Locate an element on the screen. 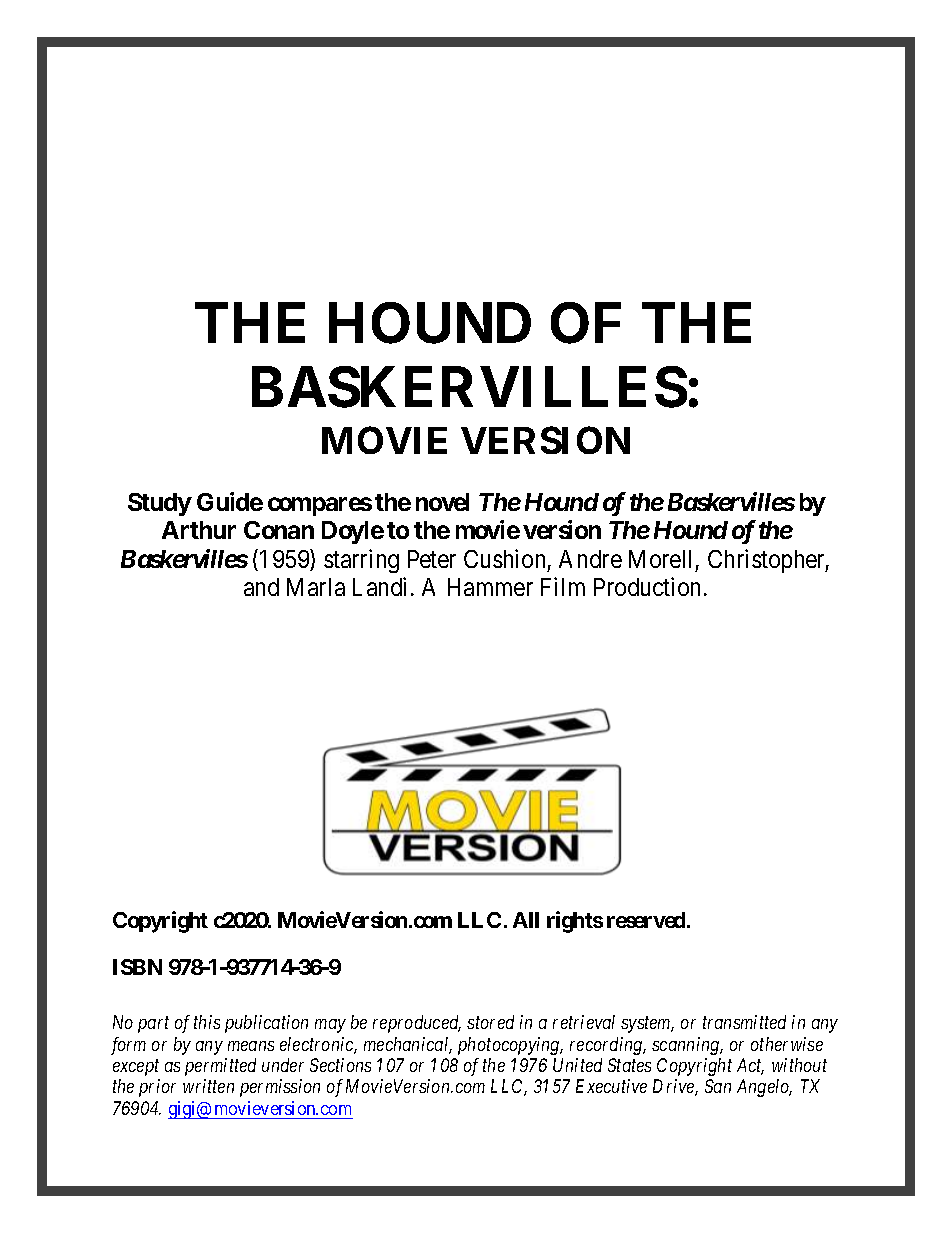  Production is located at coordinates (647, 586).
